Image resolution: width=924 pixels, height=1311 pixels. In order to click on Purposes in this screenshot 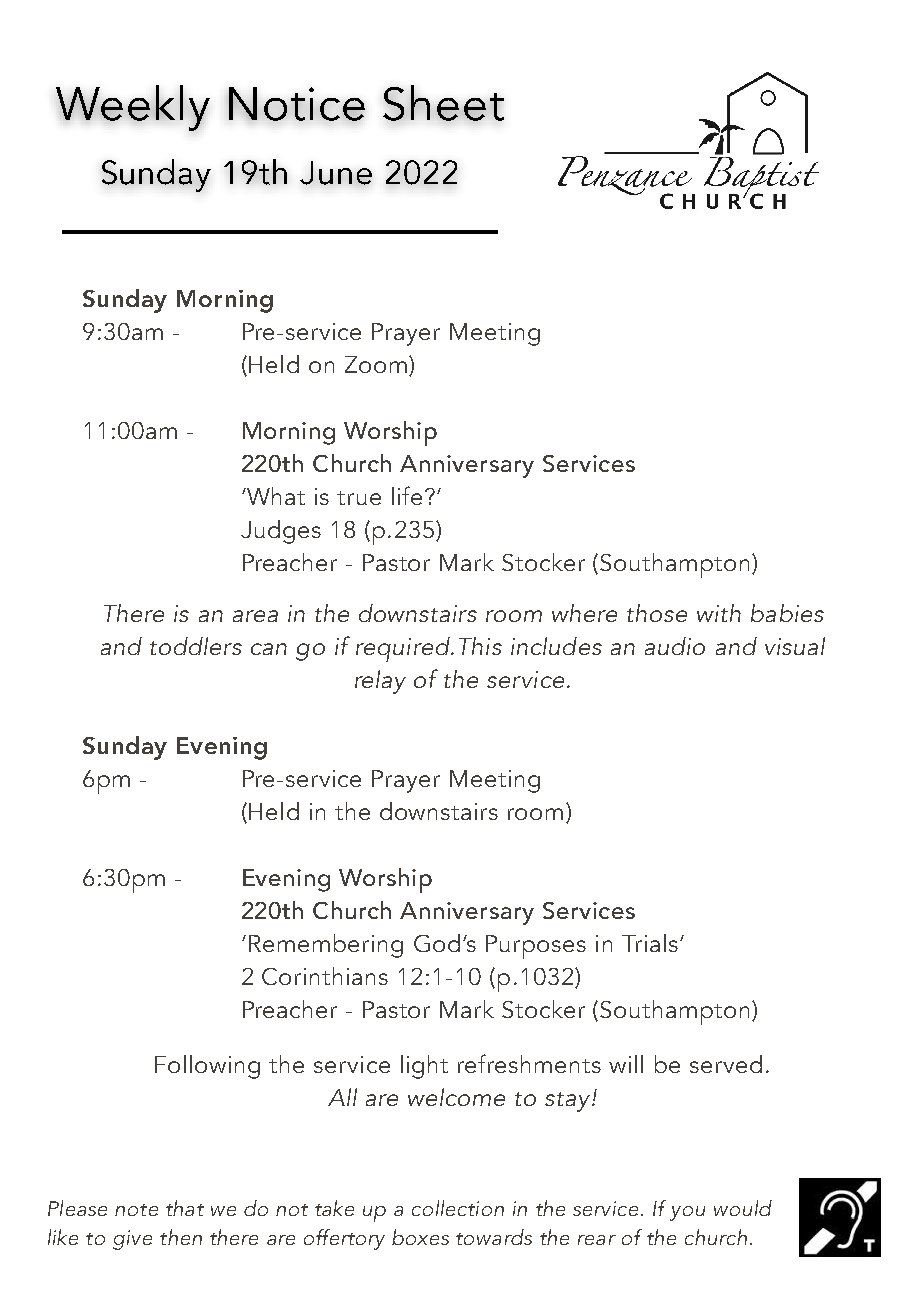, I will do `click(536, 947)`.
